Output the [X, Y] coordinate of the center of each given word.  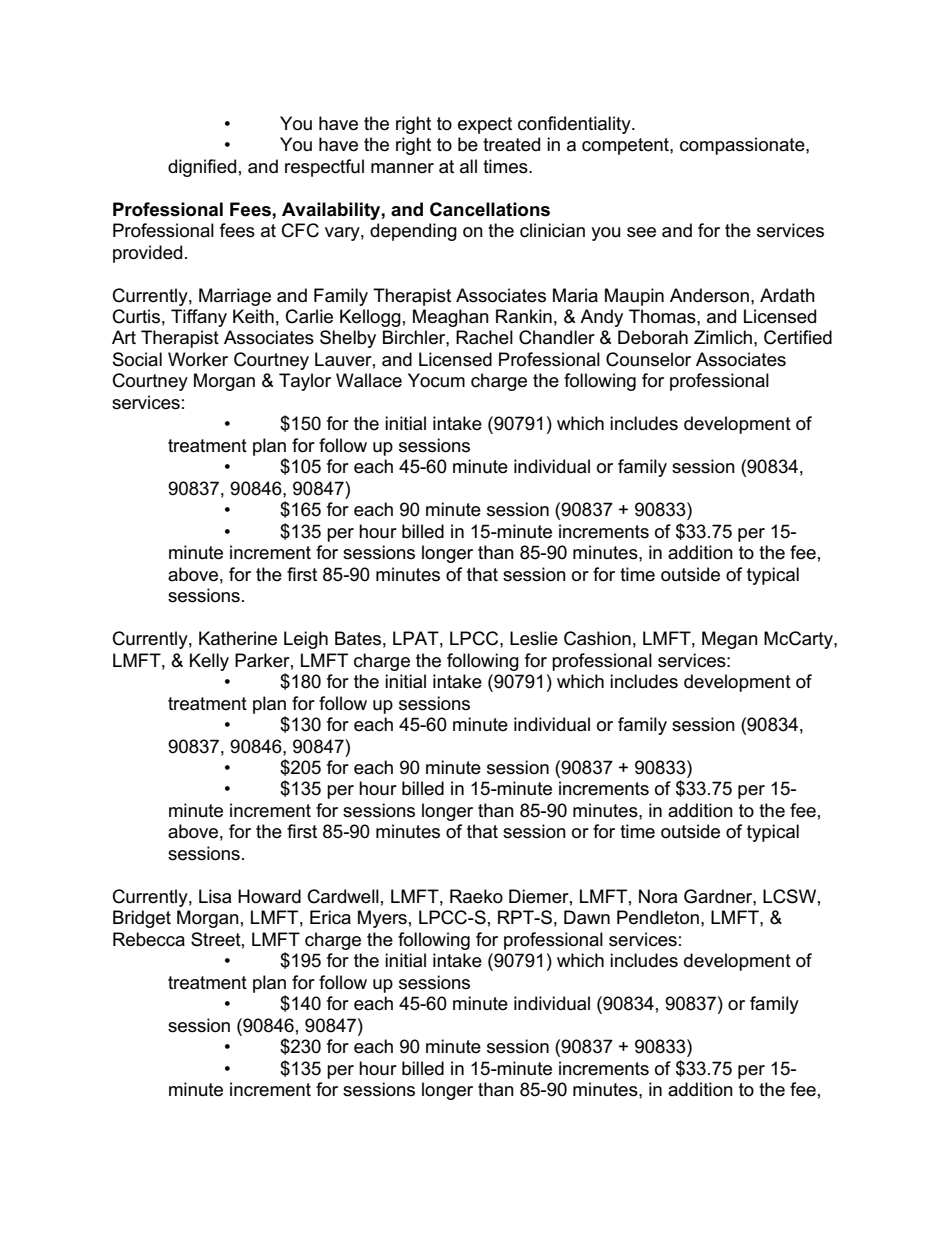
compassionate [743, 146]
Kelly [209, 662]
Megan [730, 640]
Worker [198, 359]
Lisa [215, 896]
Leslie [534, 638]
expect [485, 125]
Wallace [369, 380]
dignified [202, 168]
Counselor [648, 359]
